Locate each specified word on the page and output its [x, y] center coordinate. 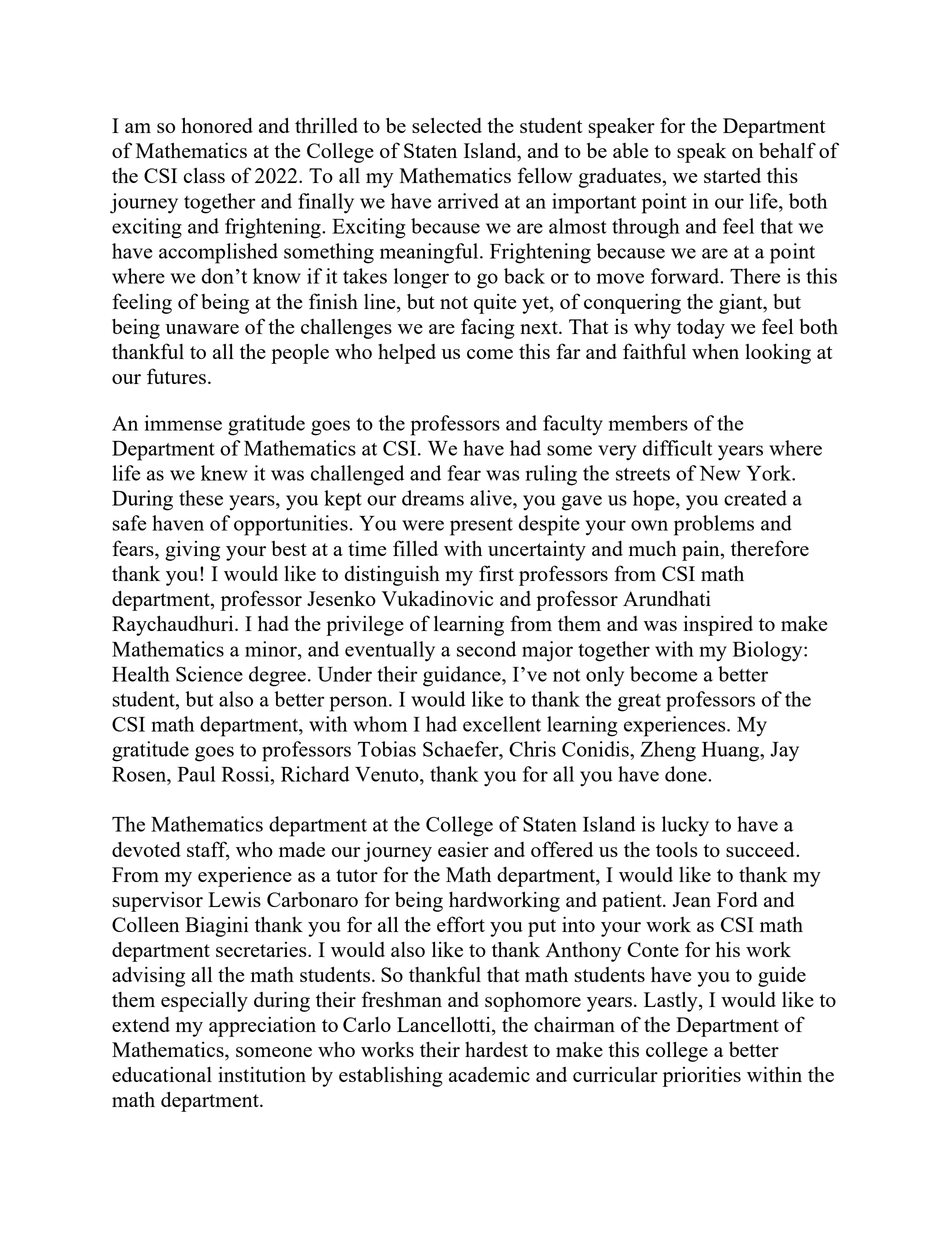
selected [447, 125]
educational [162, 1074]
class [204, 175]
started [732, 175]
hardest [496, 1049]
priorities [702, 1077]
